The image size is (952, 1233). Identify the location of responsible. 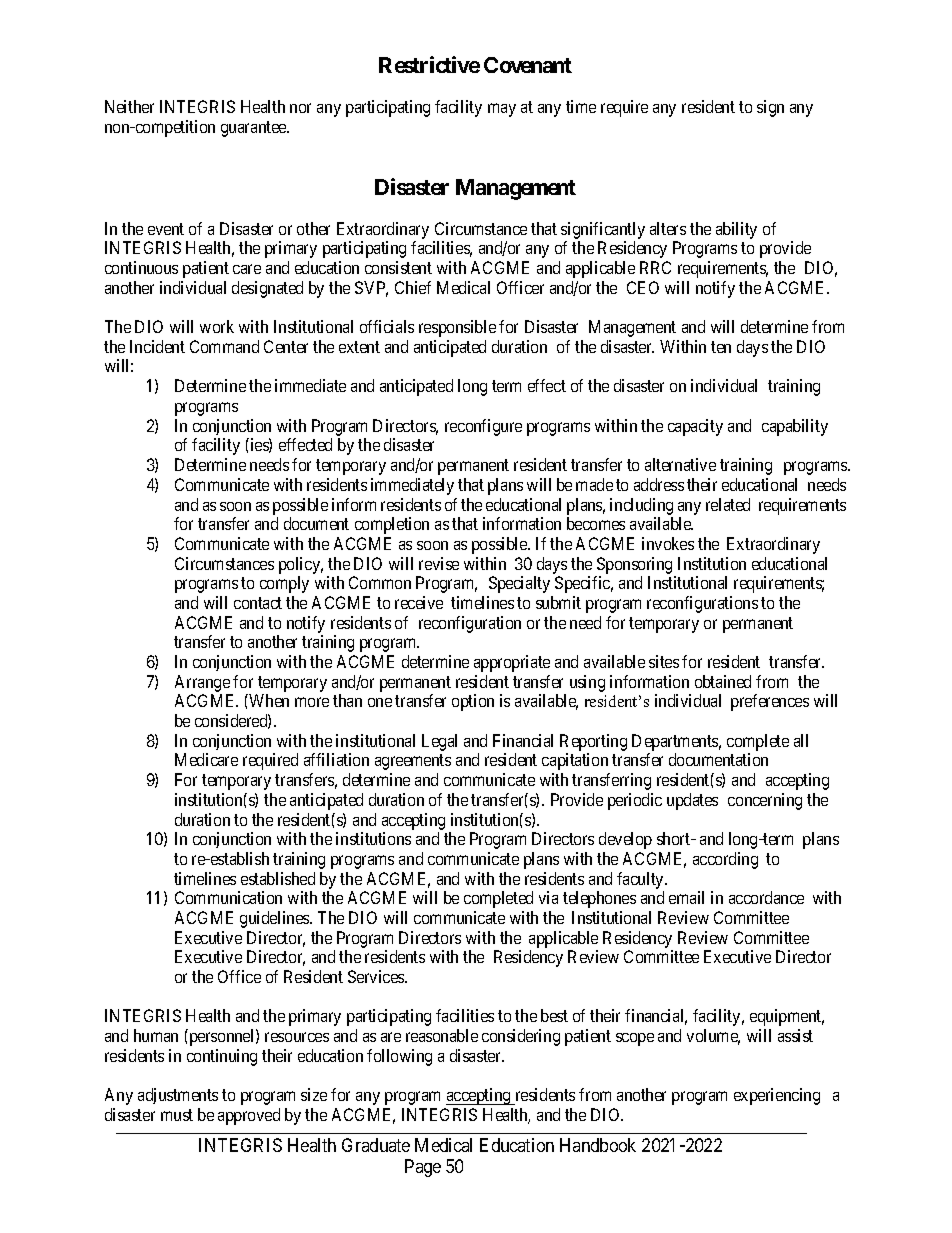
(457, 328).
